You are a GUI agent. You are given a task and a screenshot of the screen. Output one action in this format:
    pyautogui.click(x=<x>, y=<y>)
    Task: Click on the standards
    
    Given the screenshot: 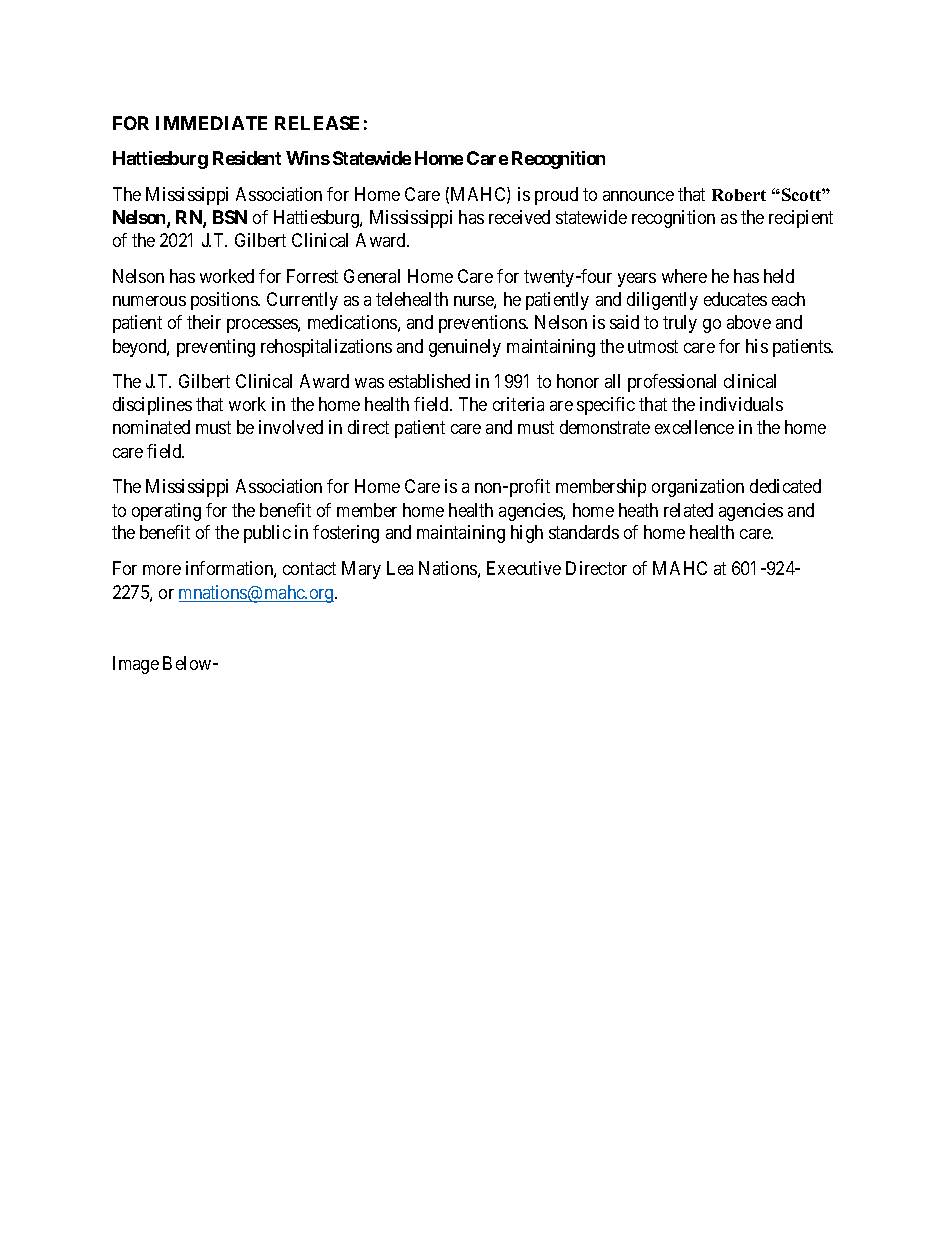 What is the action you would take?
    pyautogui.click(x=584, y=532)
